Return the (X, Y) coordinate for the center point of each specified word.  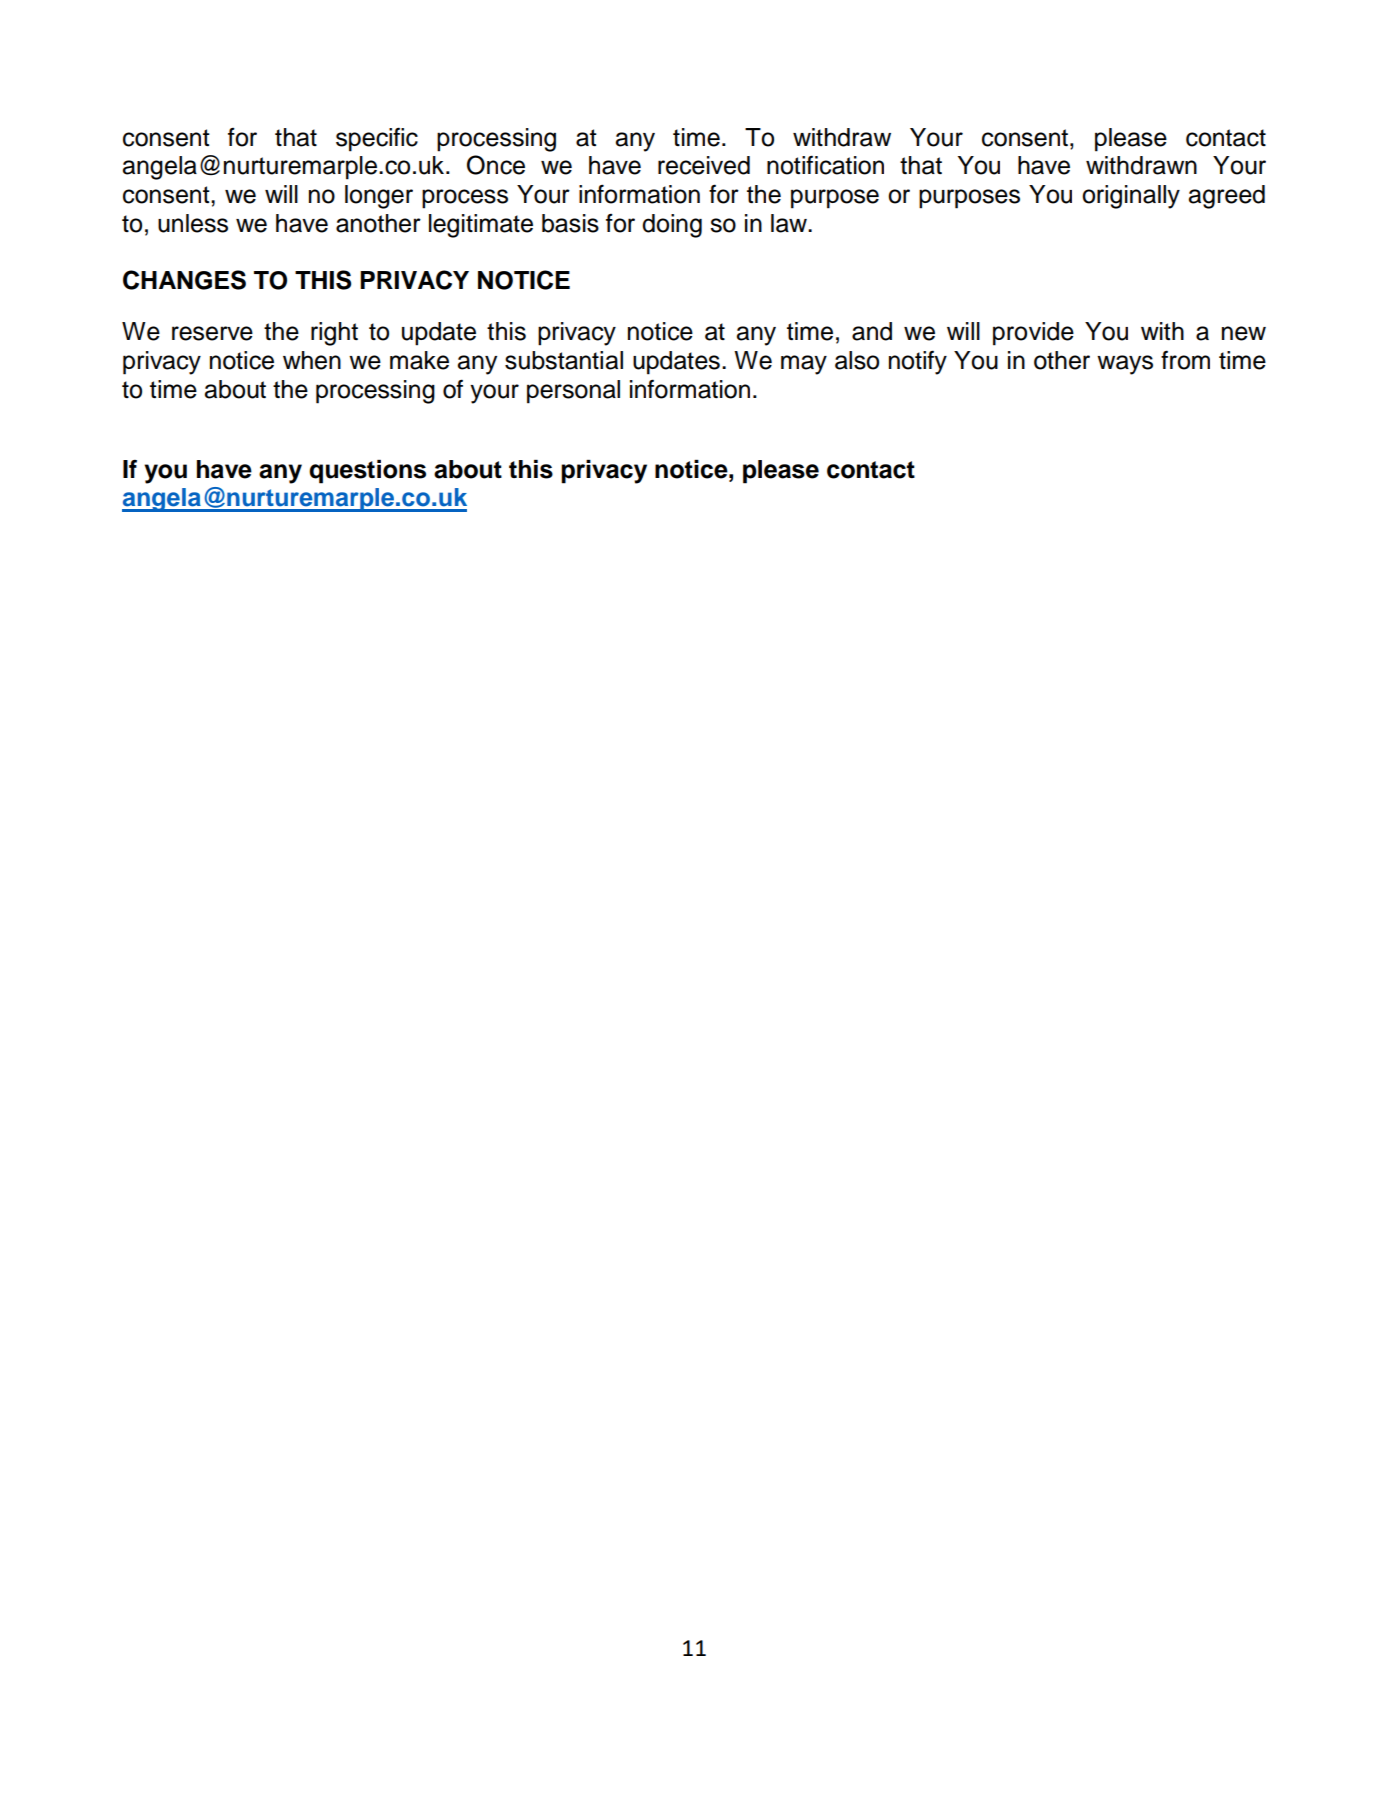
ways (1125, 365)
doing (672, 226)
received (704, 165)
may (804, 365)
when (312, 360)
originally (1131, 197)
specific (377, 139)
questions (367, 472)
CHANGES (184, 280)
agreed (1227, 197)
